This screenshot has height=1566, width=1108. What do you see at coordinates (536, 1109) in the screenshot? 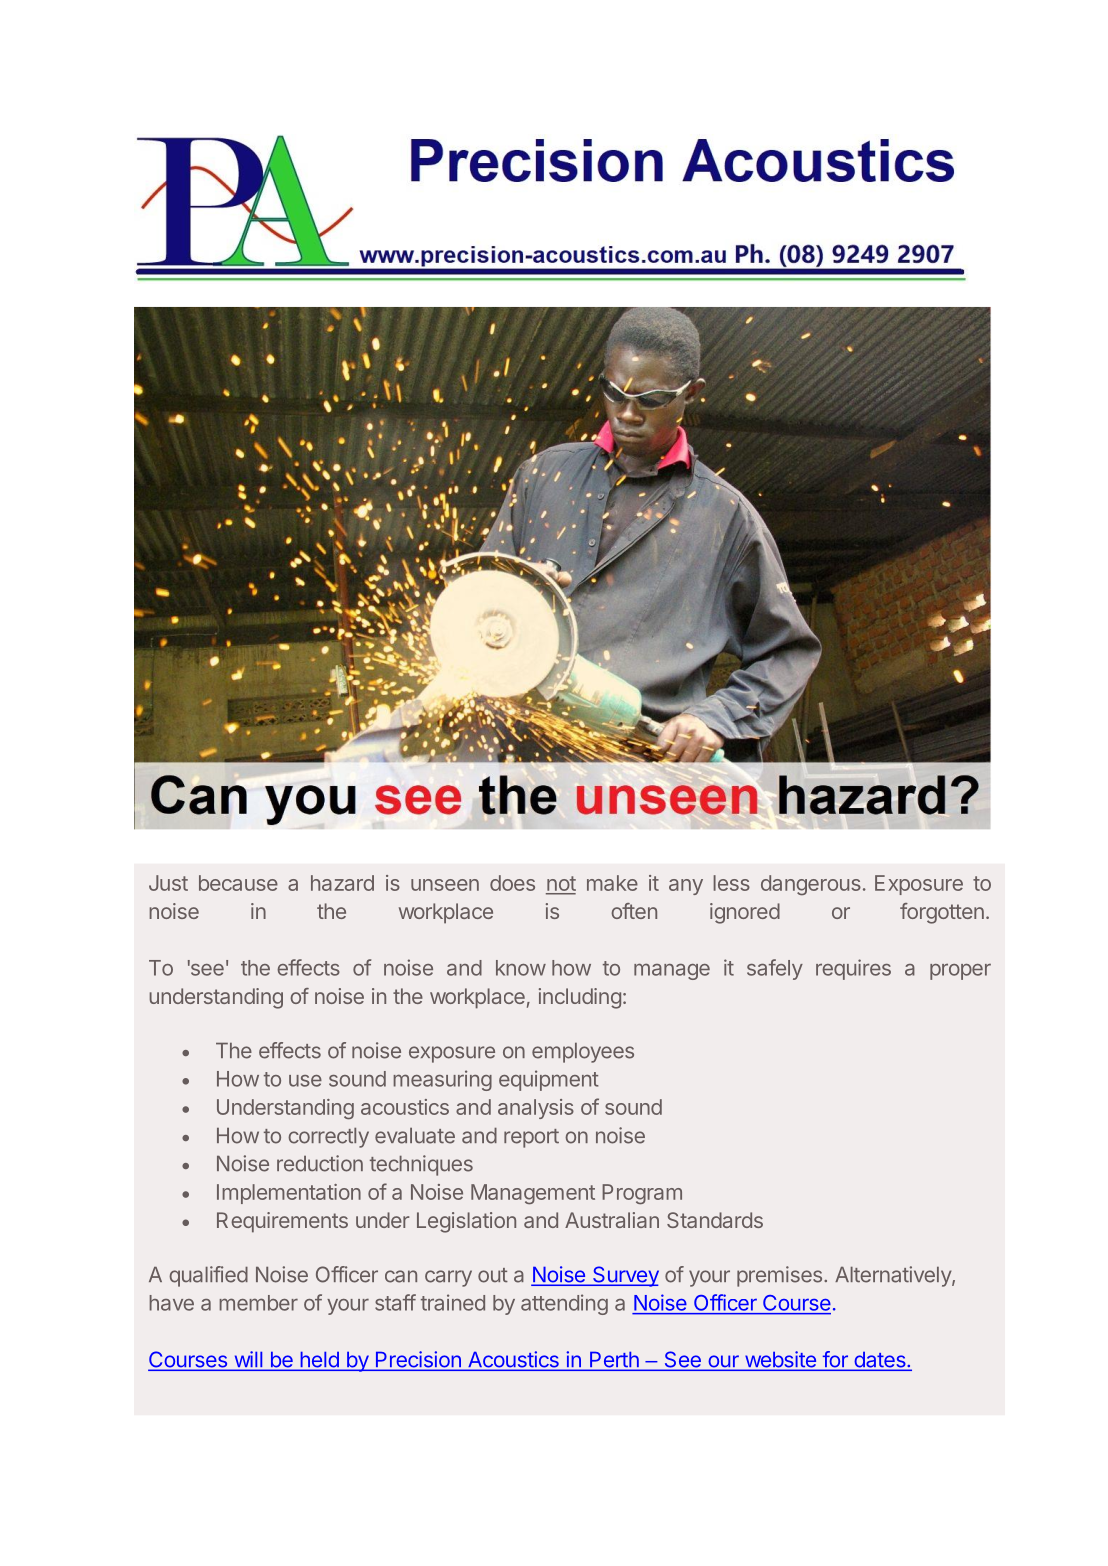
I see `analysis` at bounding box center [536, 1109].
